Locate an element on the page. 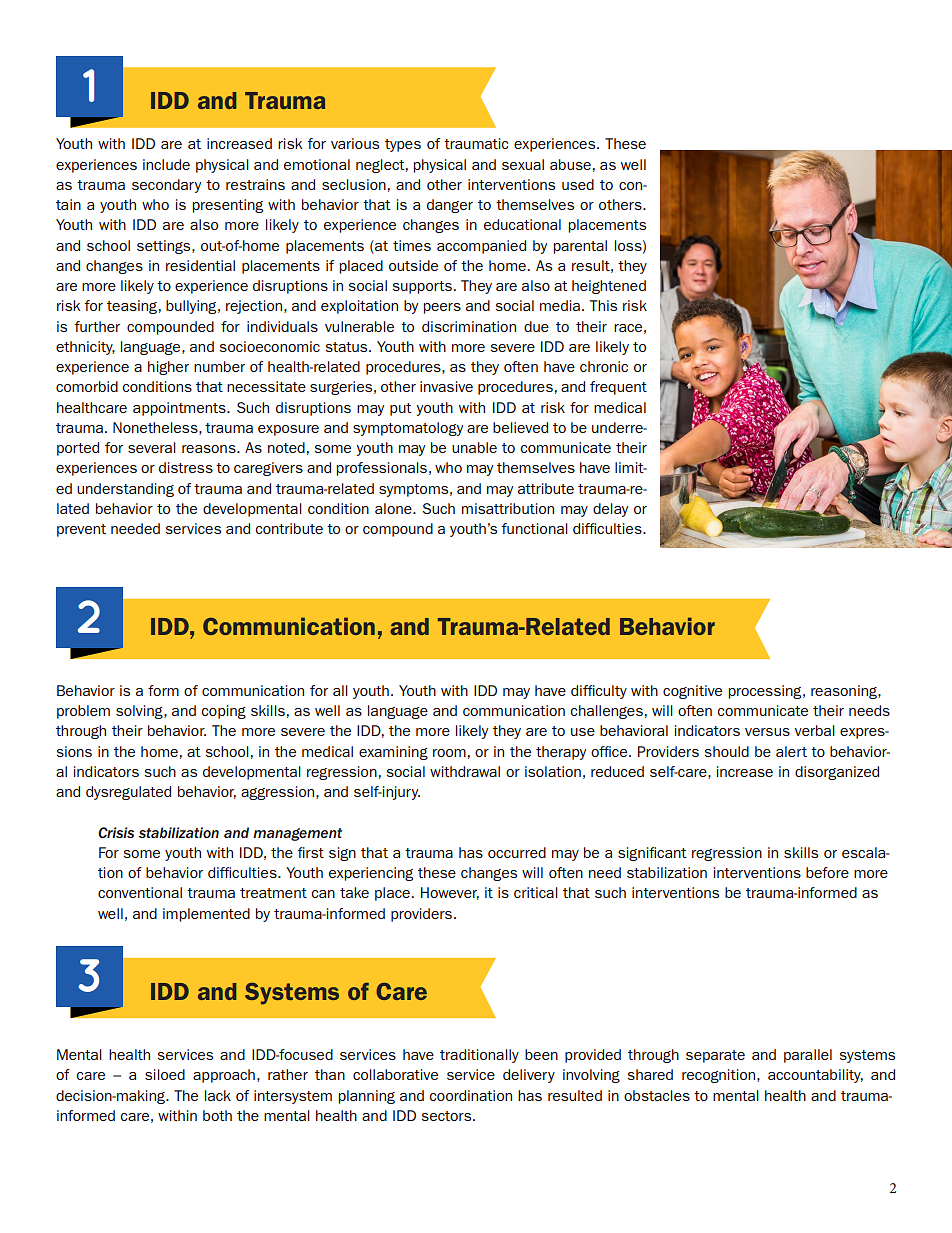 This image has width=952, height=1233. distress is located at coordinates (186, 467).
